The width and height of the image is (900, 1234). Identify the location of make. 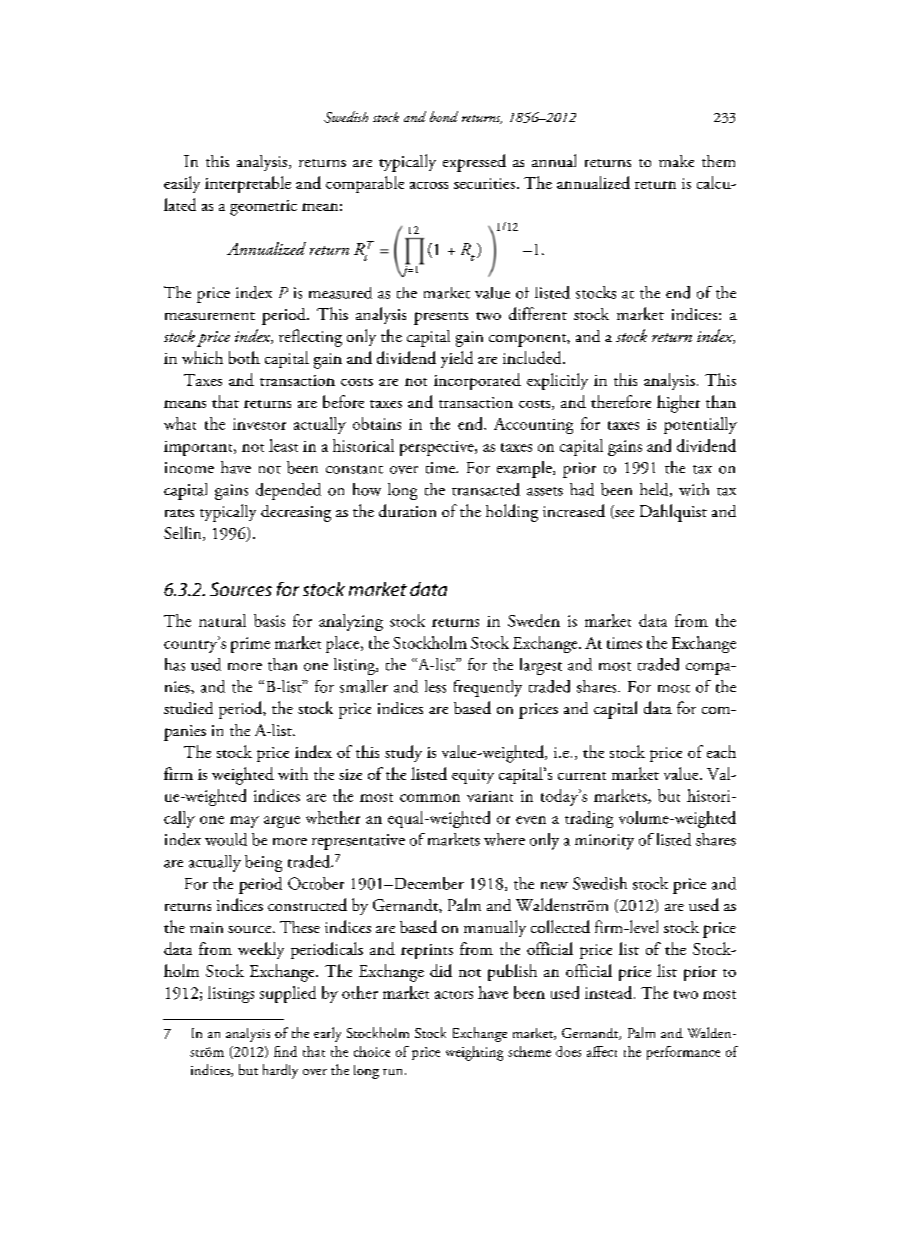
(676, 161).
